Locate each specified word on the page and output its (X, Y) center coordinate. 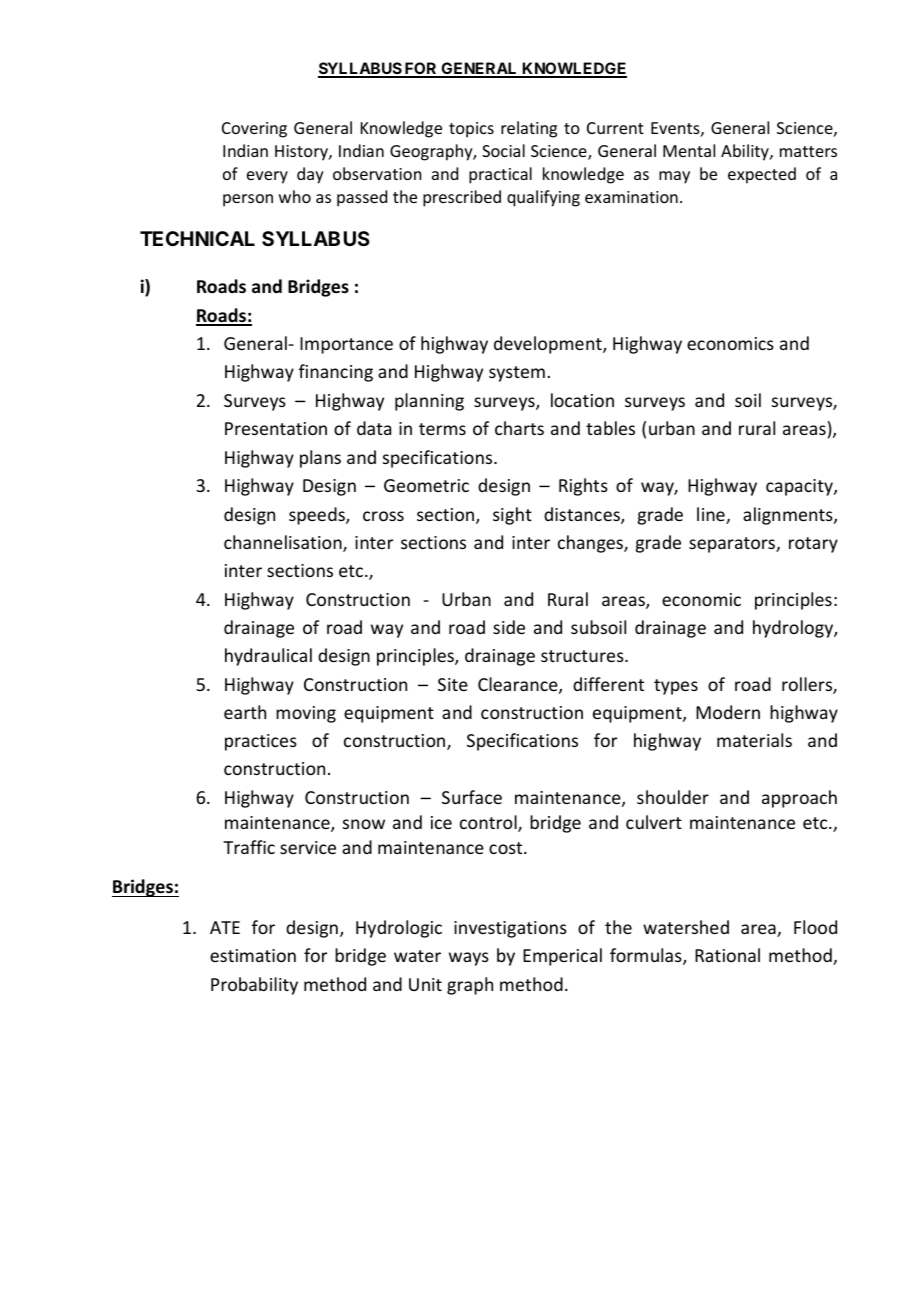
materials (754, 740)
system (517, 374)
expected (762, 175)
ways (469, 959)
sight (512, 516)
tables (610, 428)
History (302, 153)
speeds (318, 516)
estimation (253, 955)
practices (261, 742)
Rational (727, 955)
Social (503, 150)
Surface (472, 797)
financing (336, 373)
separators (733, 545)
